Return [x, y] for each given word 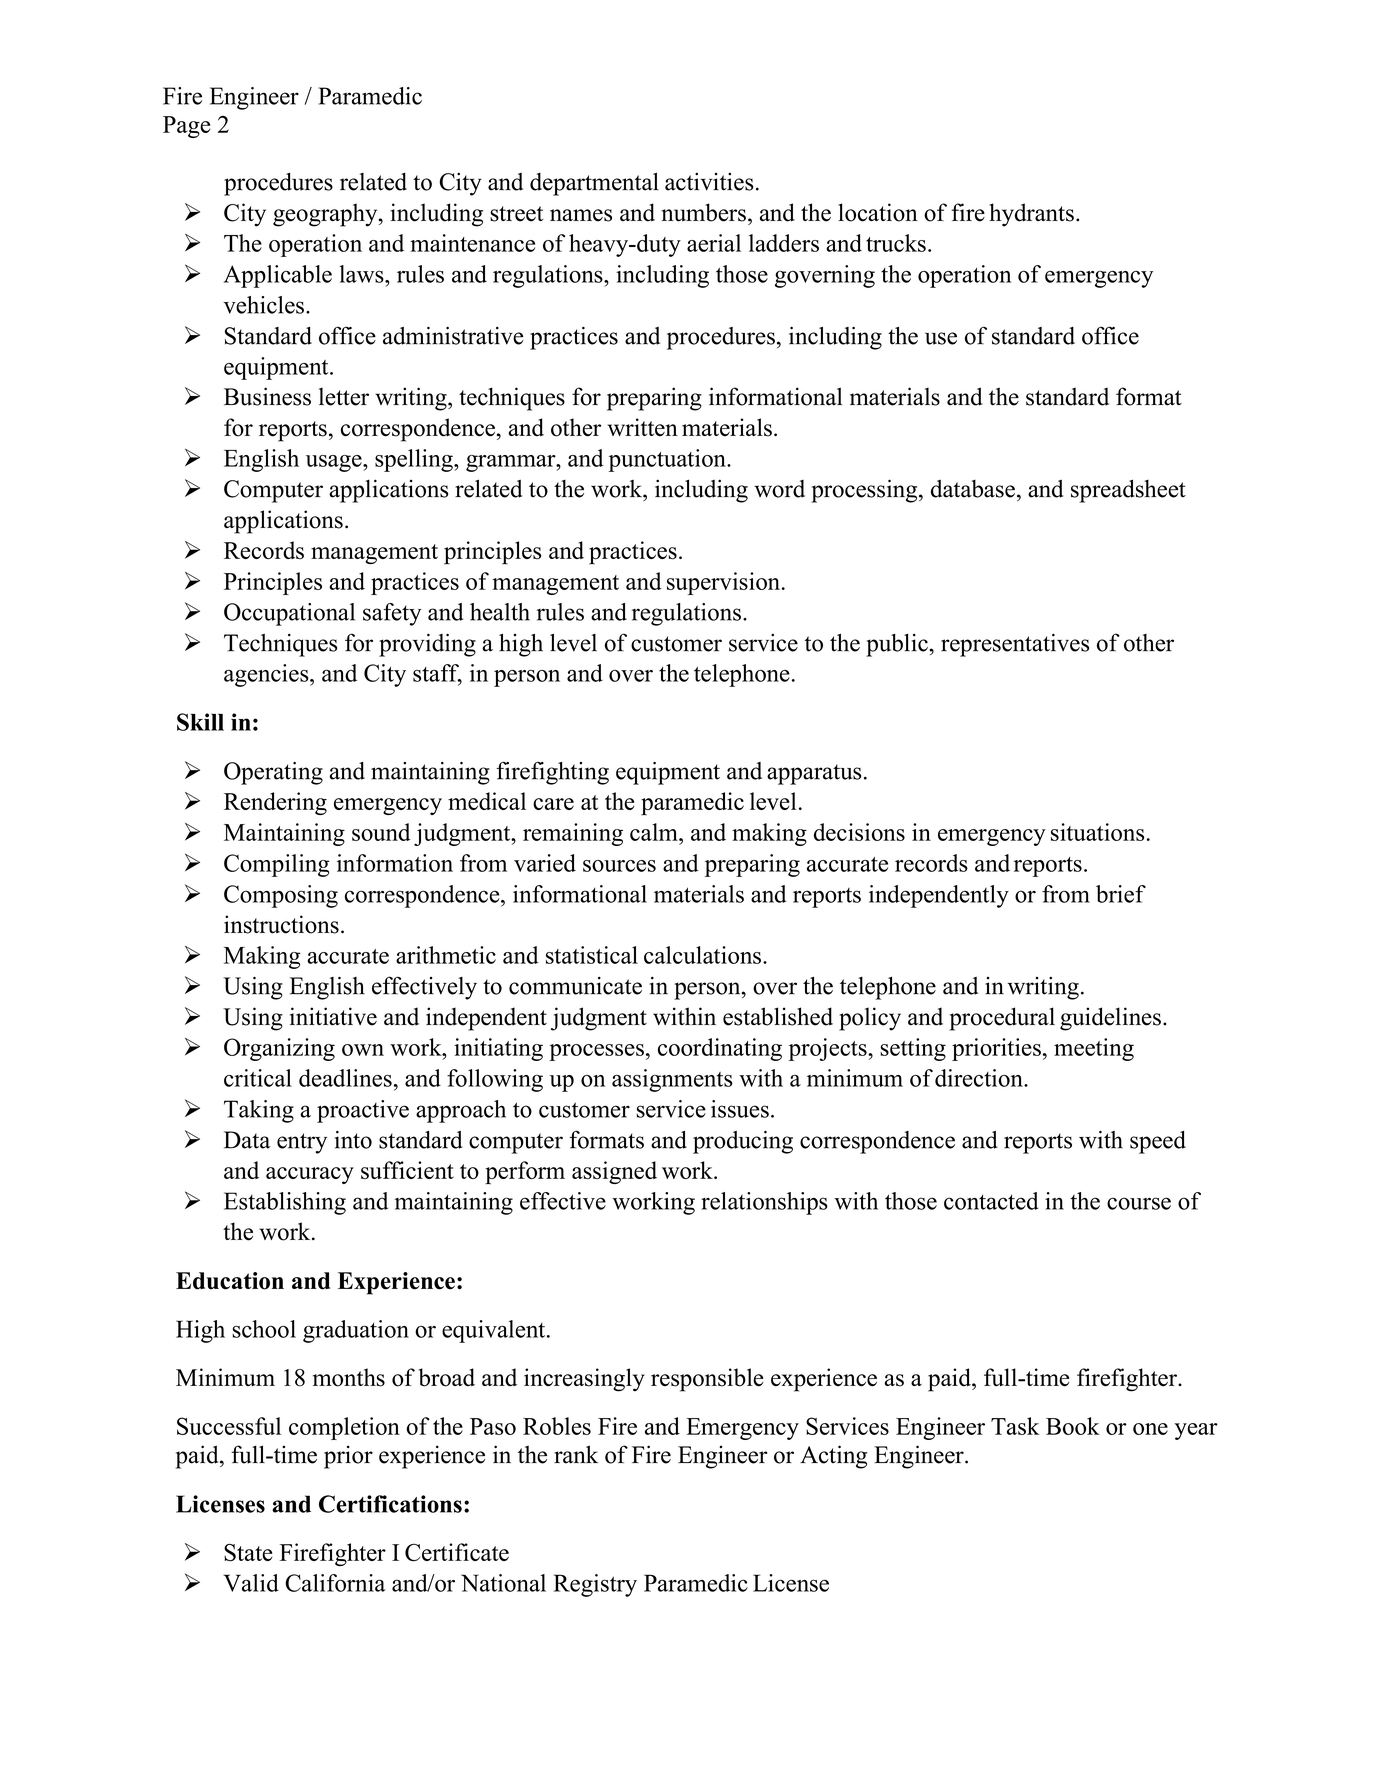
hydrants [1031, 215]
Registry [595, 1585]
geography [326, 215]
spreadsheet [1128, 491]
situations [1097, 832]
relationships [764, 1203]
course [1139, 1203]
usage [335, 463]
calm [655, 832]
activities [709, 181]
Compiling [277, 865]
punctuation [668, 460]
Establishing [285, 1203]
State [248, 1553]
